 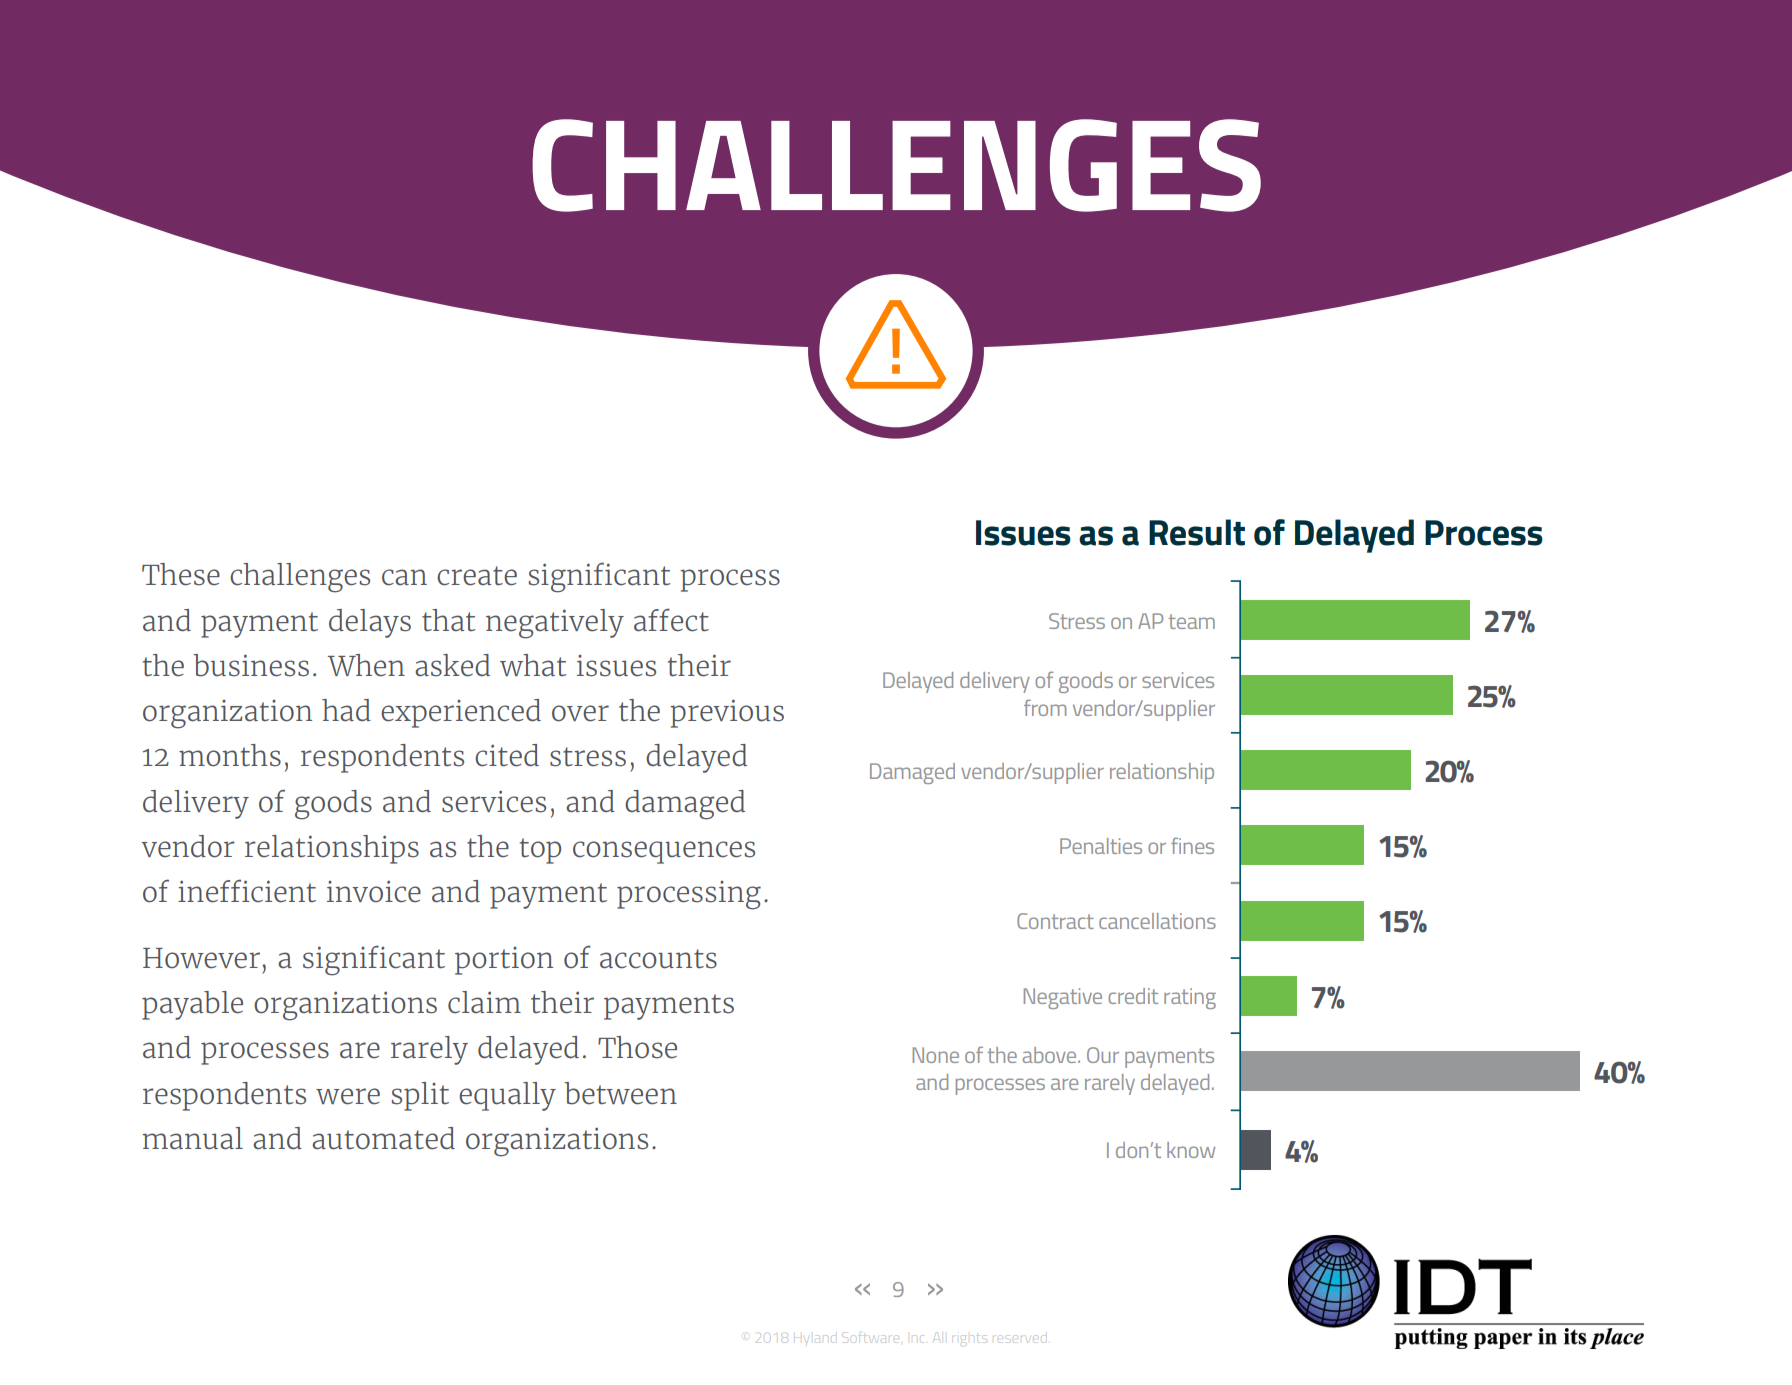 What do you see at coordinates (658, 959) in the page?
I see `accounts` at bounding box center [658, 959].
